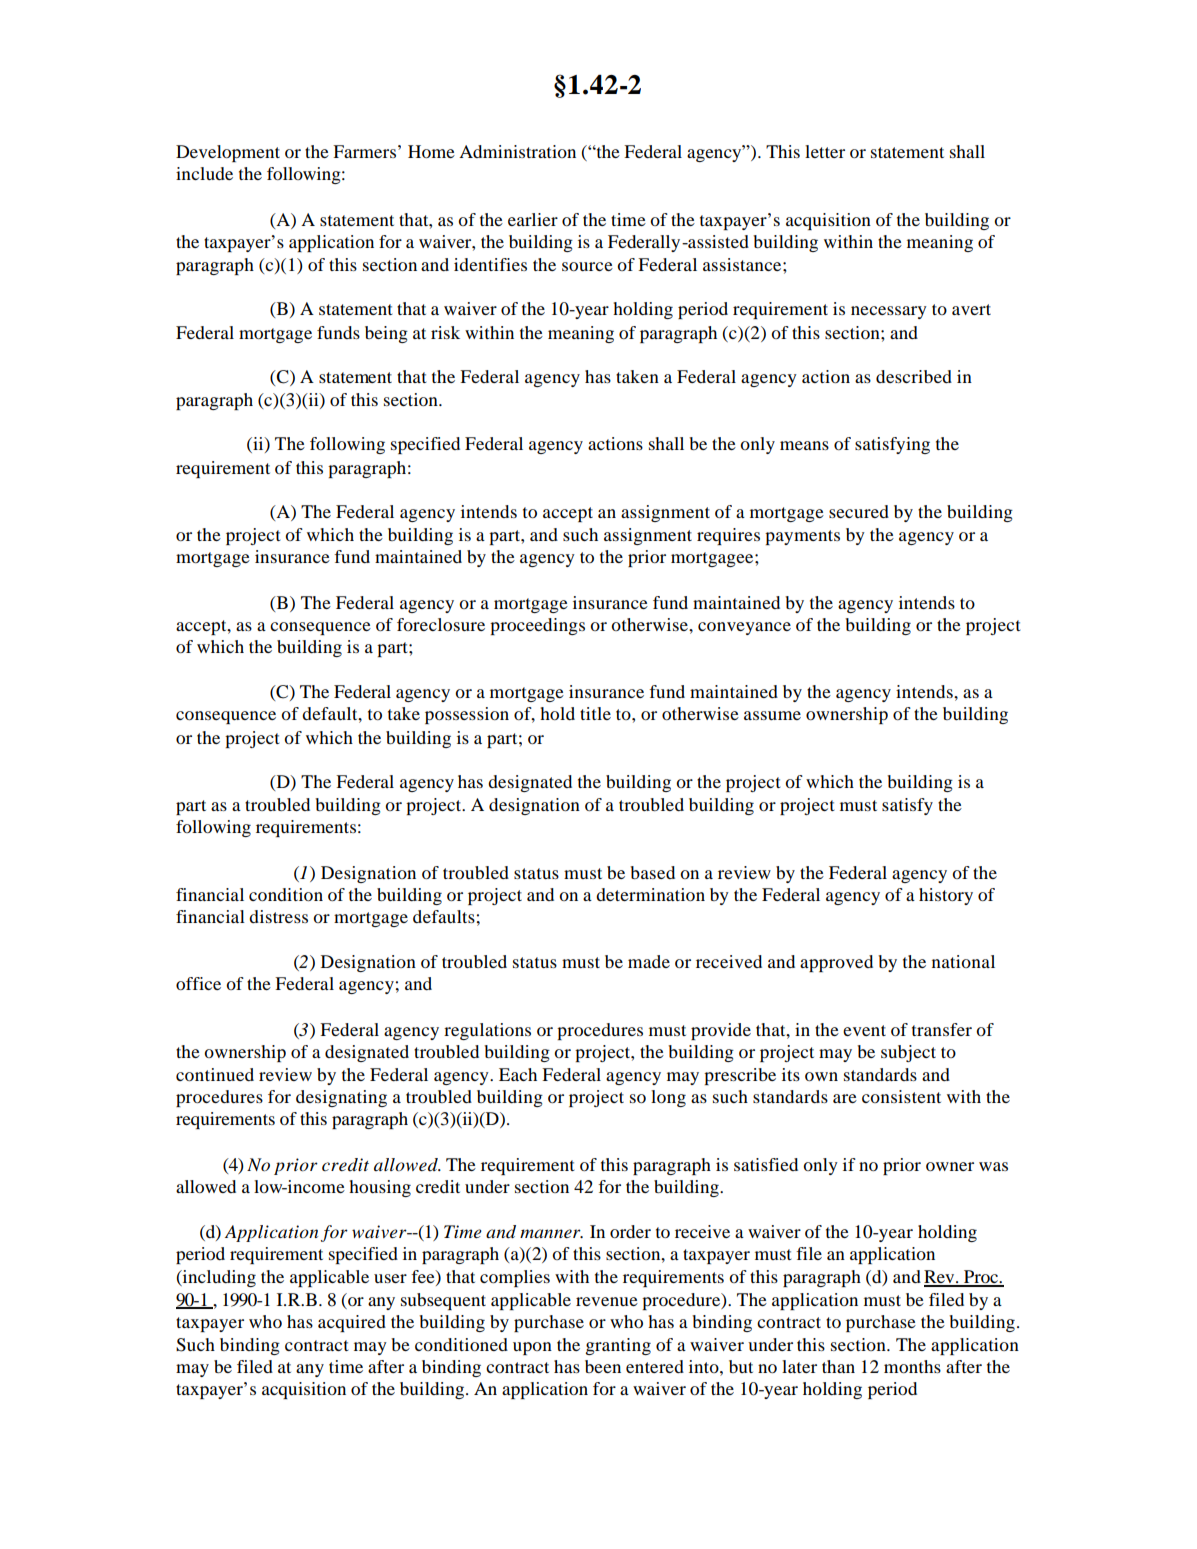 The height and width of the screenshot is (1549, 1197). Describe the element at coordinates (278, 916) in the screenshot. I see `distress` at that location.
